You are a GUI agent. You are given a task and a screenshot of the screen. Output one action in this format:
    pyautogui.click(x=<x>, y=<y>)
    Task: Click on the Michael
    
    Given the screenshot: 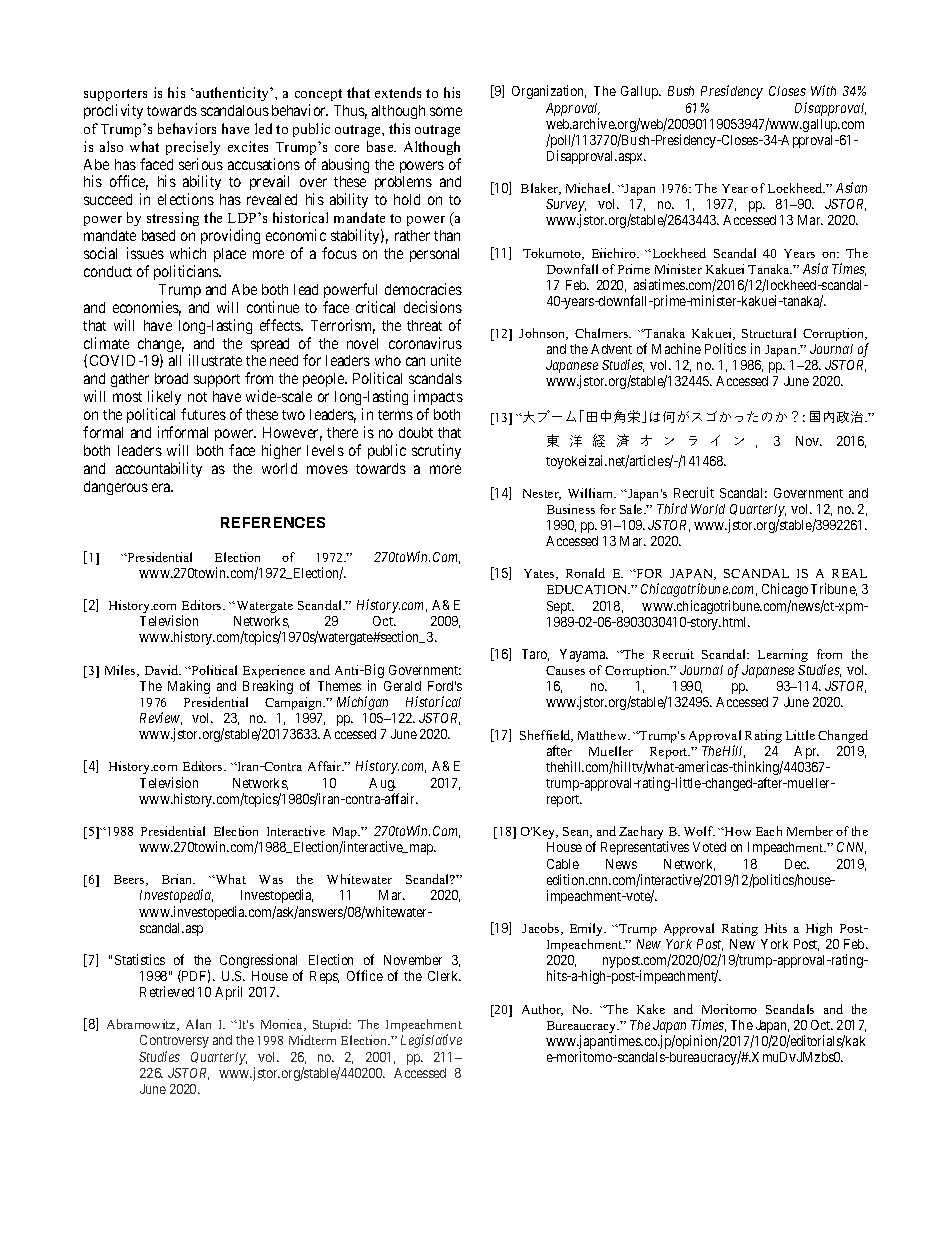 What is the action you would take?
    pyautogui.click(x=589, y=188)
